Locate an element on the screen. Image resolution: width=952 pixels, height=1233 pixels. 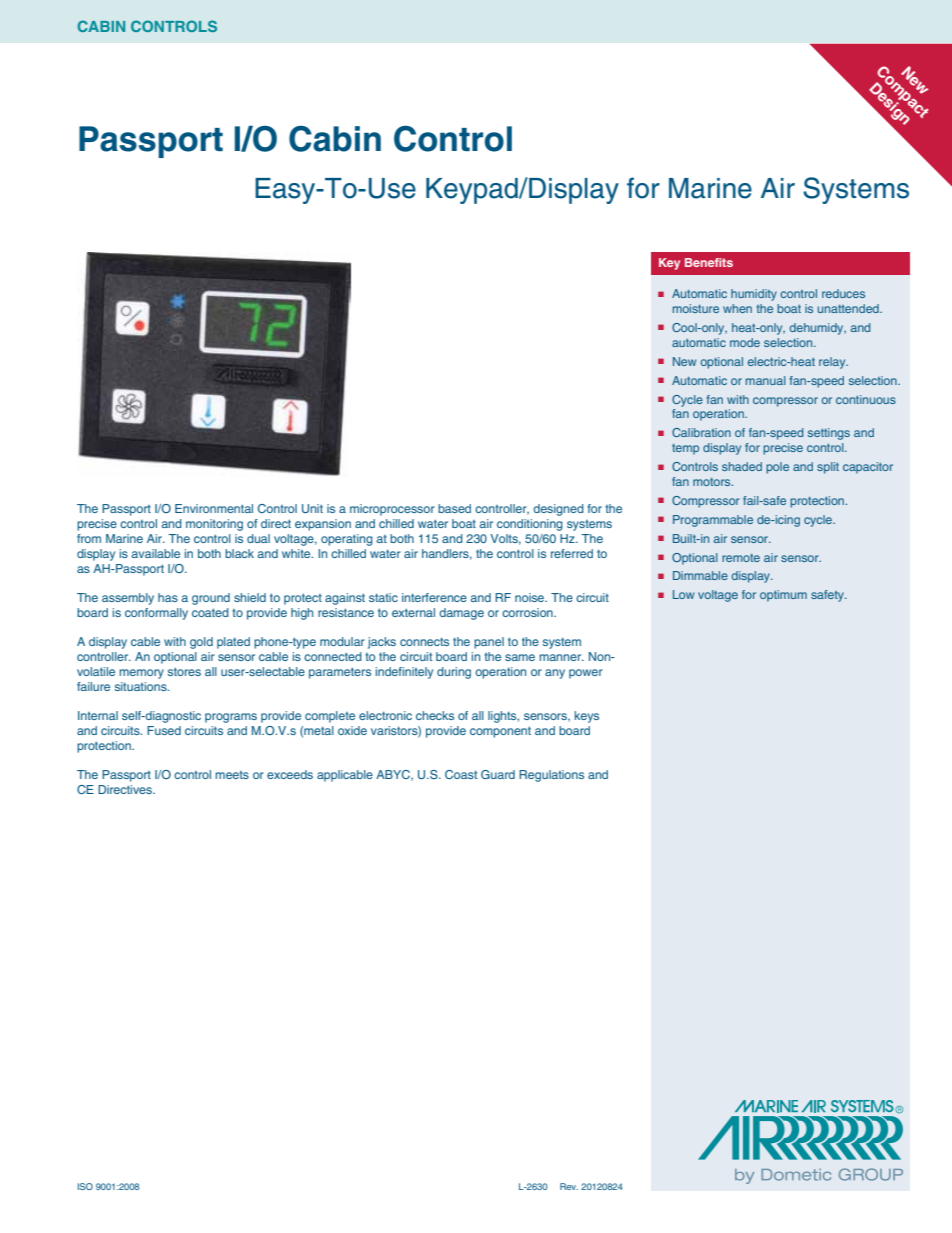
moisture is located at coordinates (696, 308).
